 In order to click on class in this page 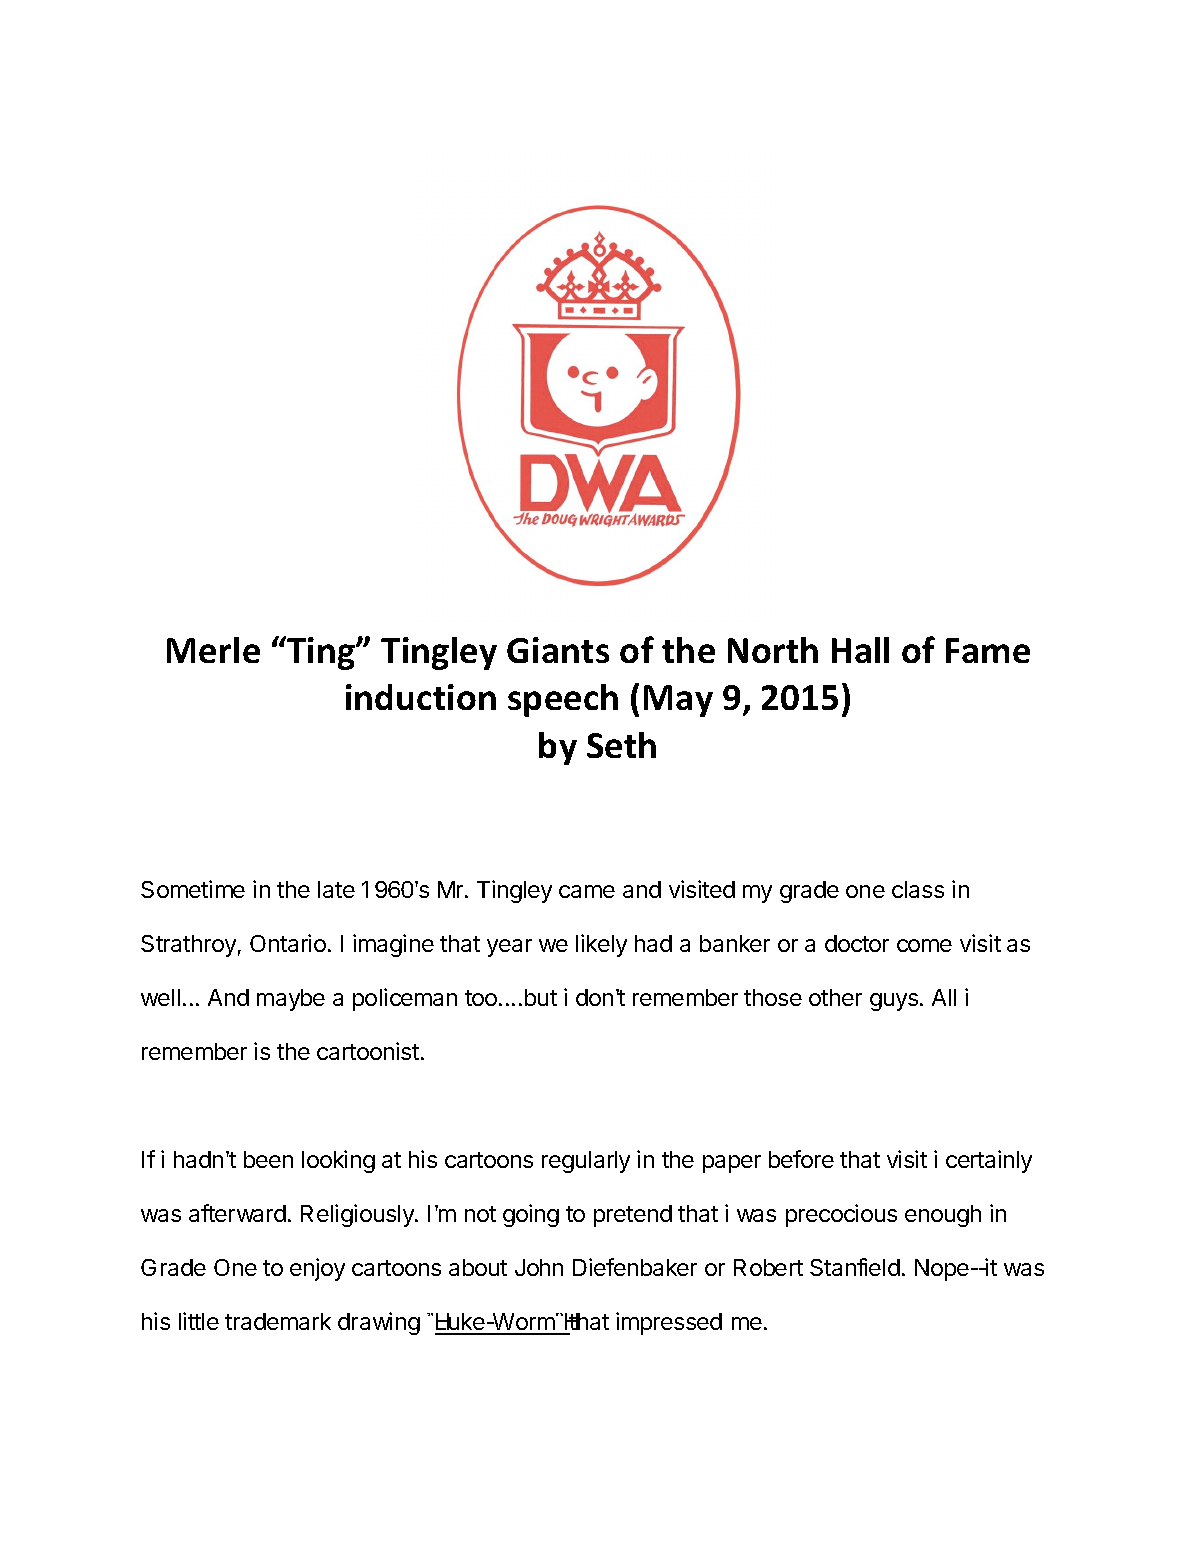, I will do `click(918, 889)`.
